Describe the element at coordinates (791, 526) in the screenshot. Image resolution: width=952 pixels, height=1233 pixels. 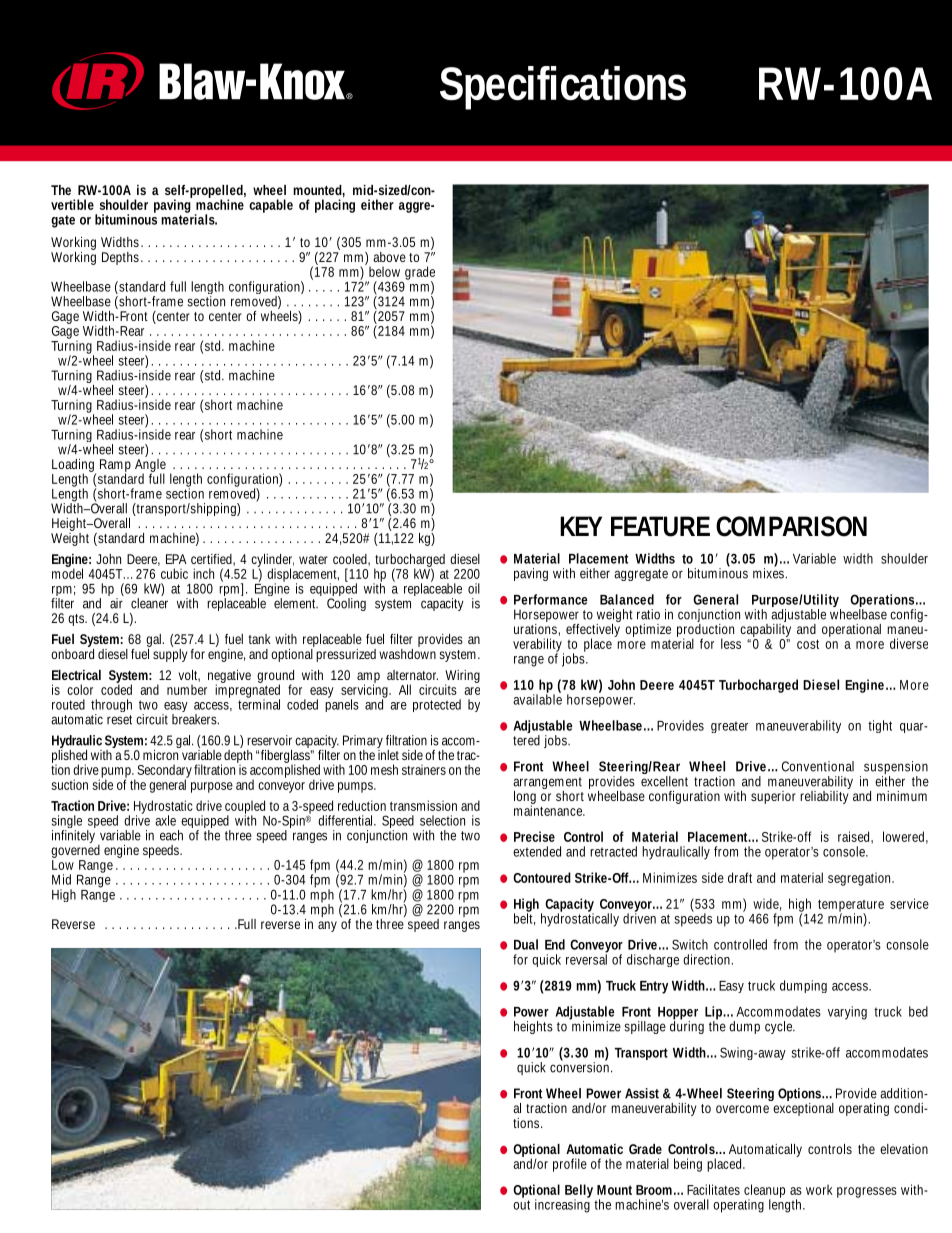
I see `COMPARISON` at that location.
